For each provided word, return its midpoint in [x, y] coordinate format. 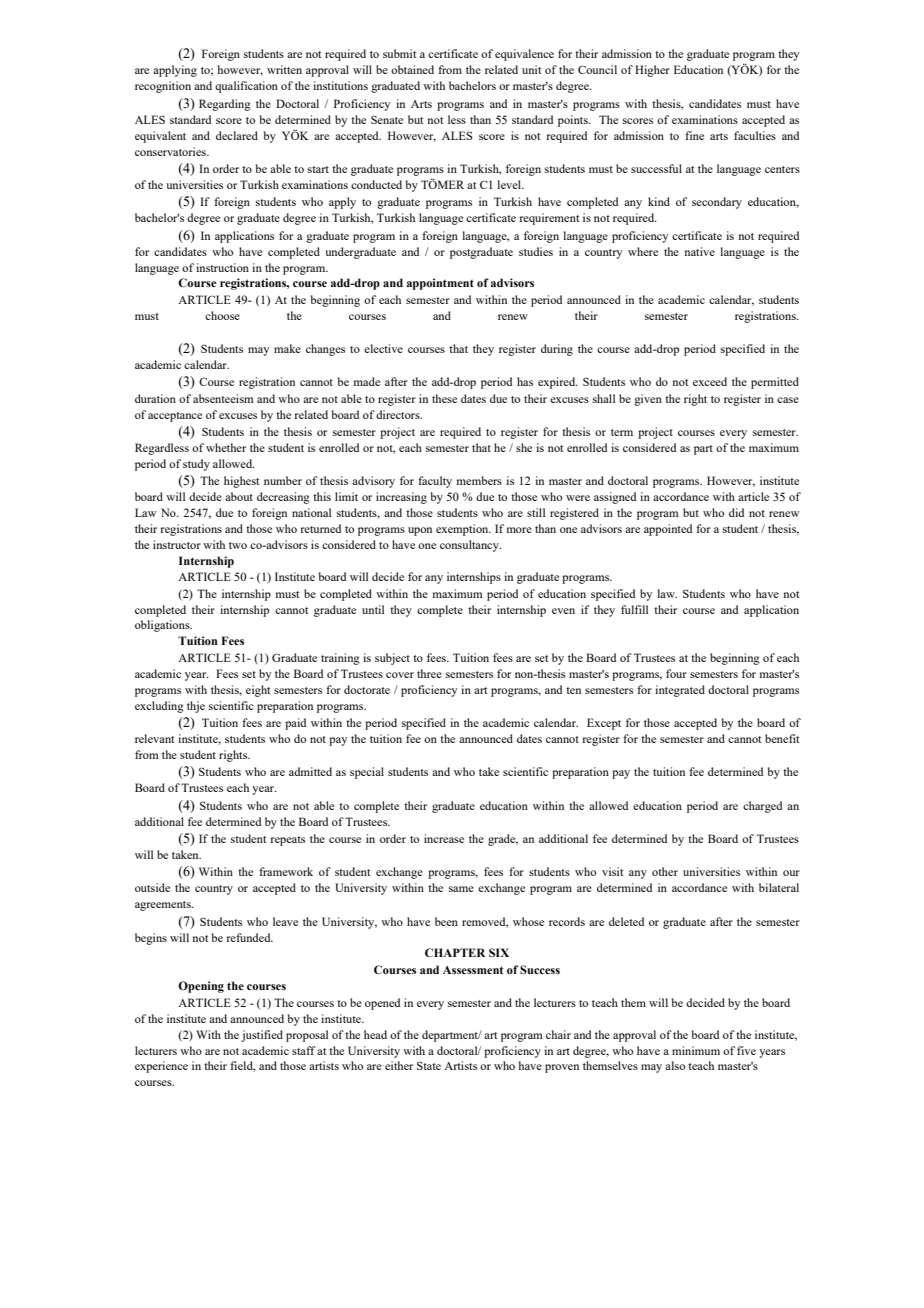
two [238, 545]
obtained [412, 69]
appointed [668, 530]
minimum [696, 1050]
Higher [652, 71]
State [429, 1065]
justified [262, 1036]
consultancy [470, 546]
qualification [246, 87]
